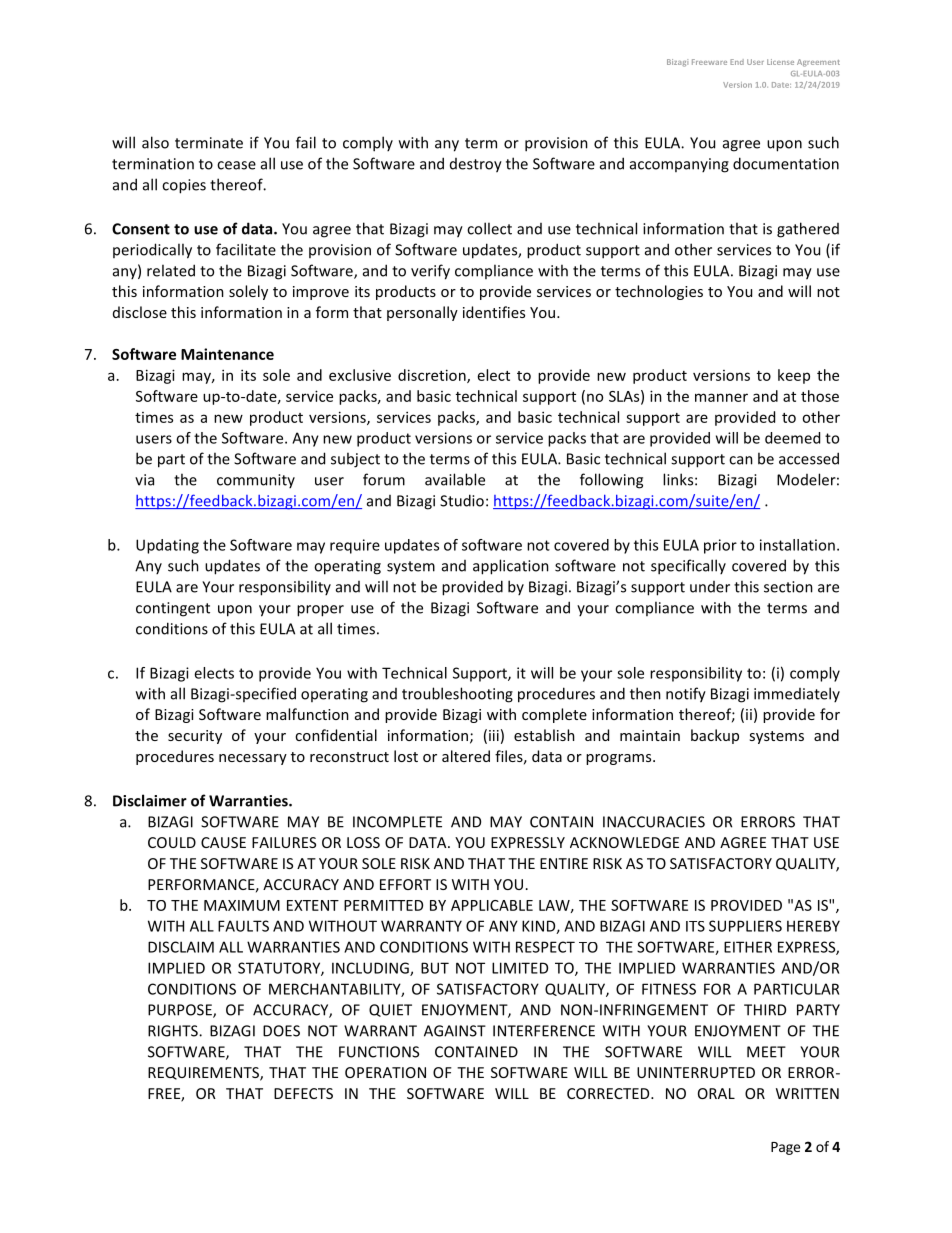 This page has height=1233, width=952. What do you see at coordinates (455, 479) in the page?
I see `available` at bounding box center [455, 479].
